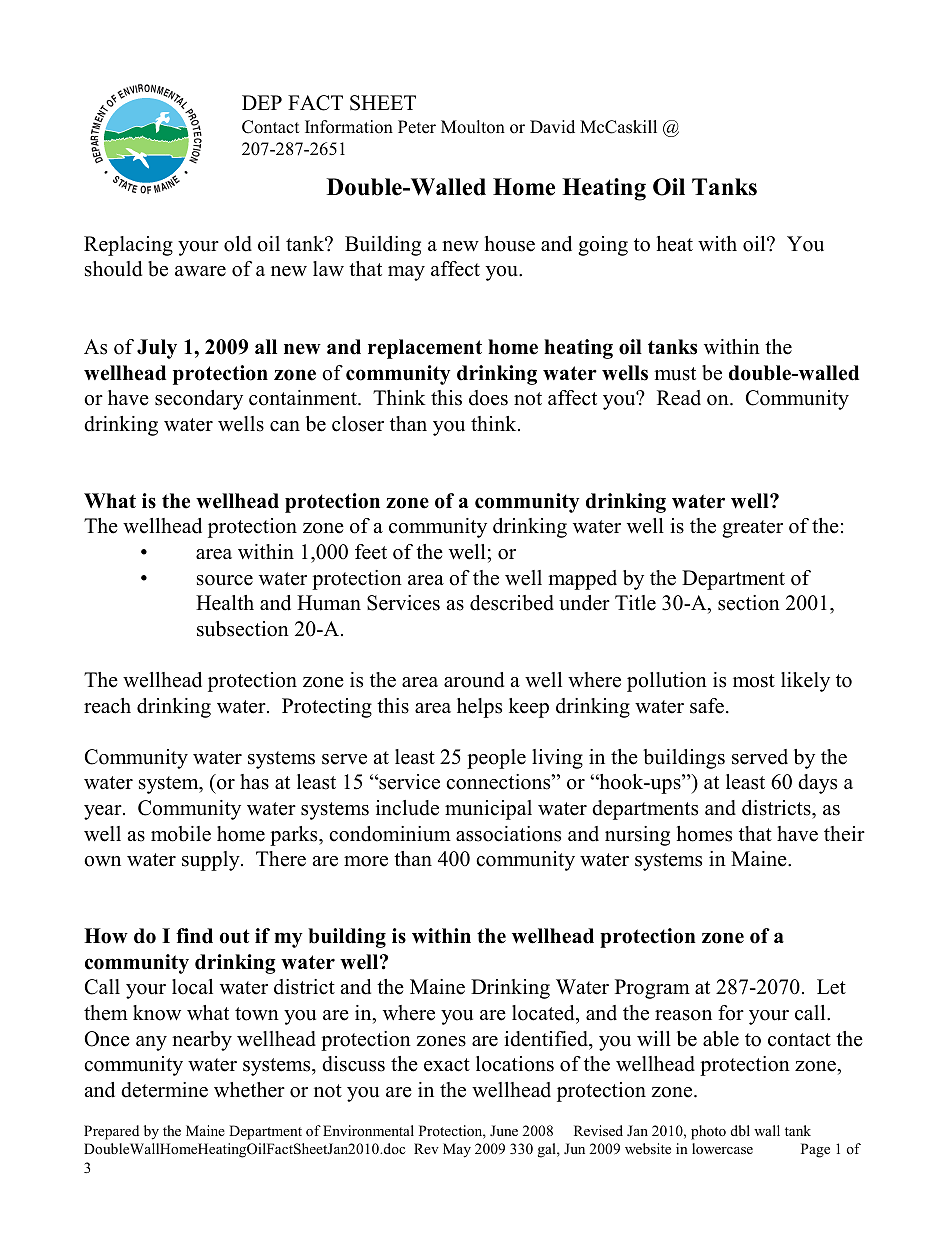 The width and height of the screenshot is (952, 1233). I want to click on mobile, so click(181, 834).
